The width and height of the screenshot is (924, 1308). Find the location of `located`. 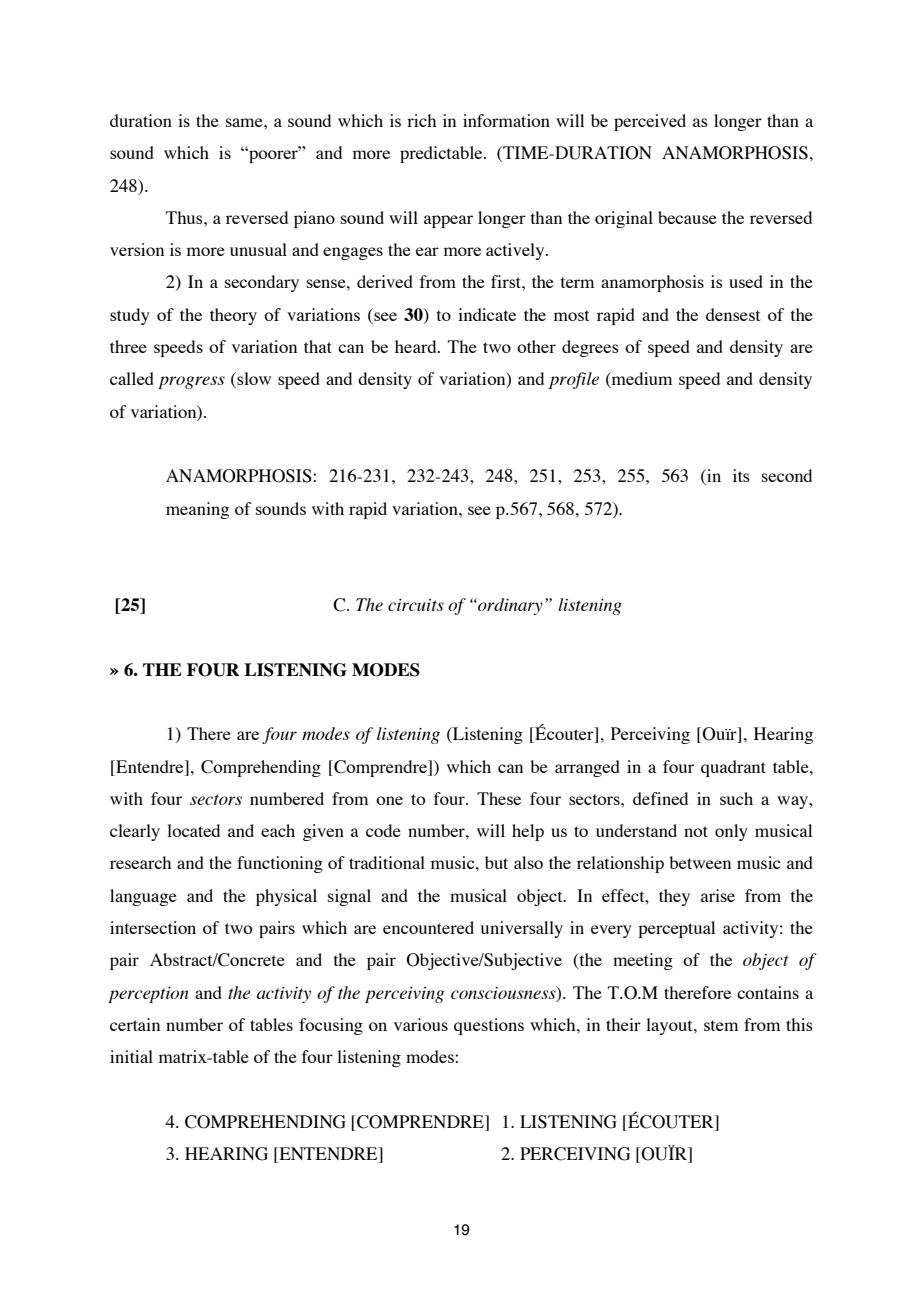

located is located at coordinates (193, 830).
